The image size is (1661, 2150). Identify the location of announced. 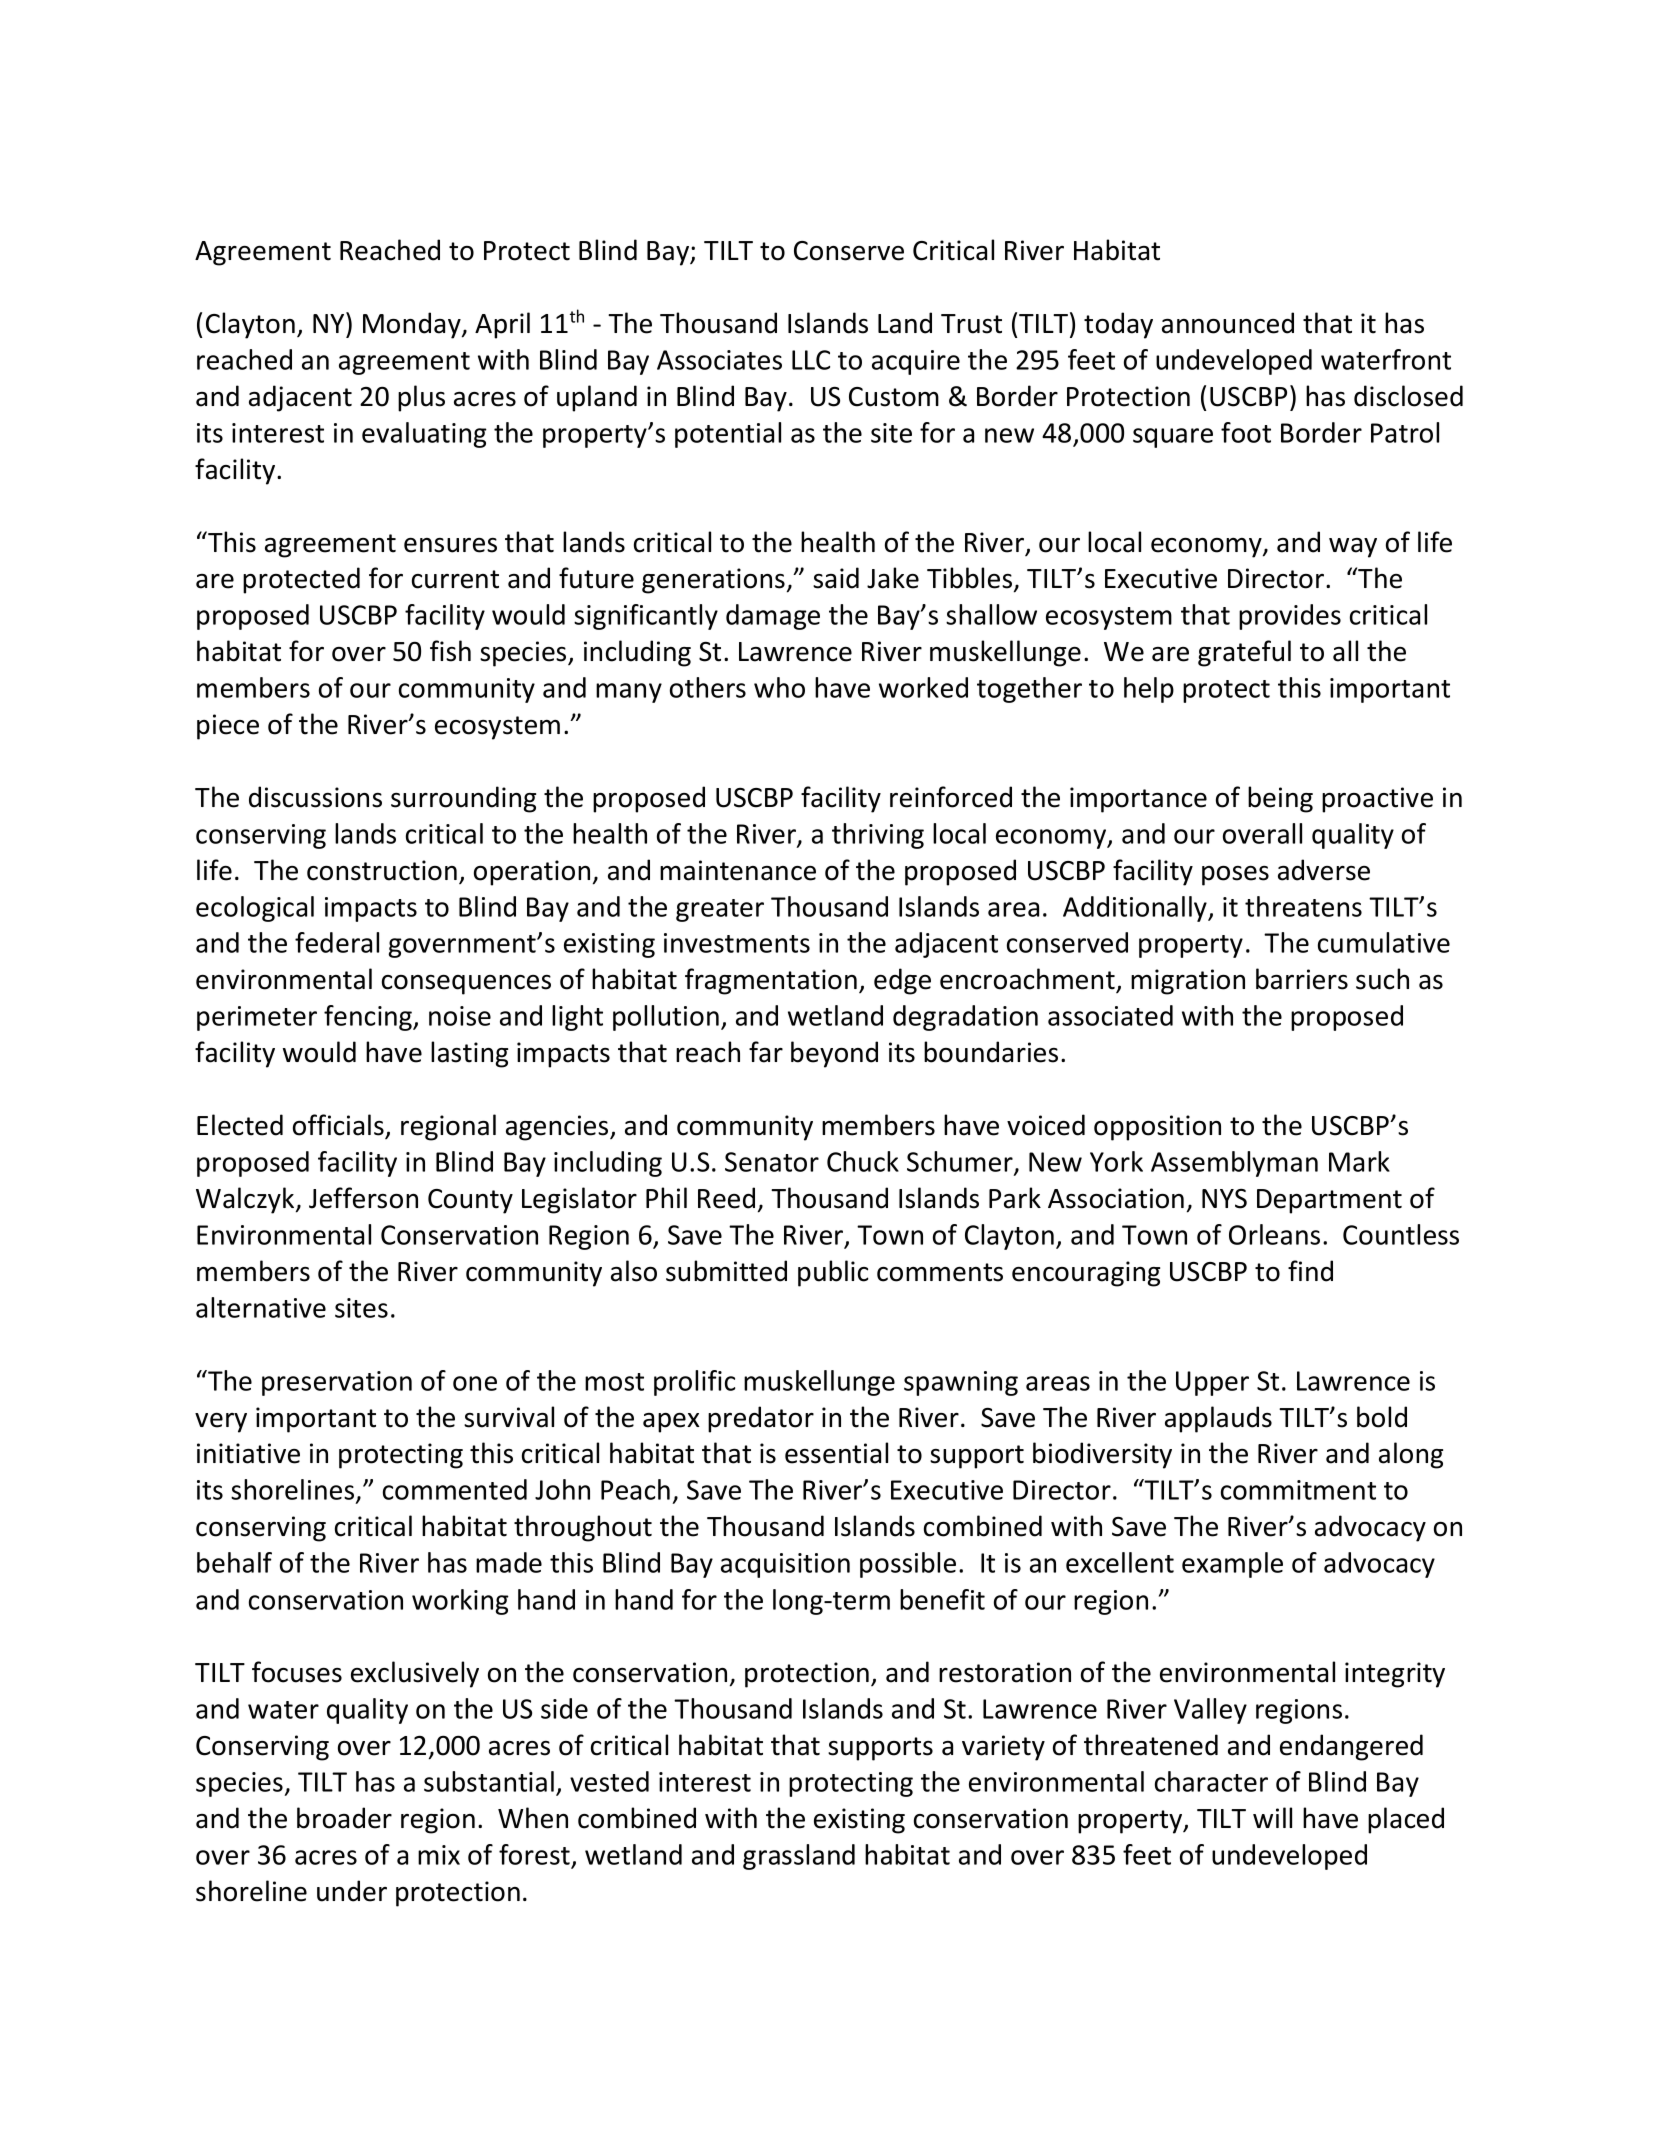
(1228, 323).
